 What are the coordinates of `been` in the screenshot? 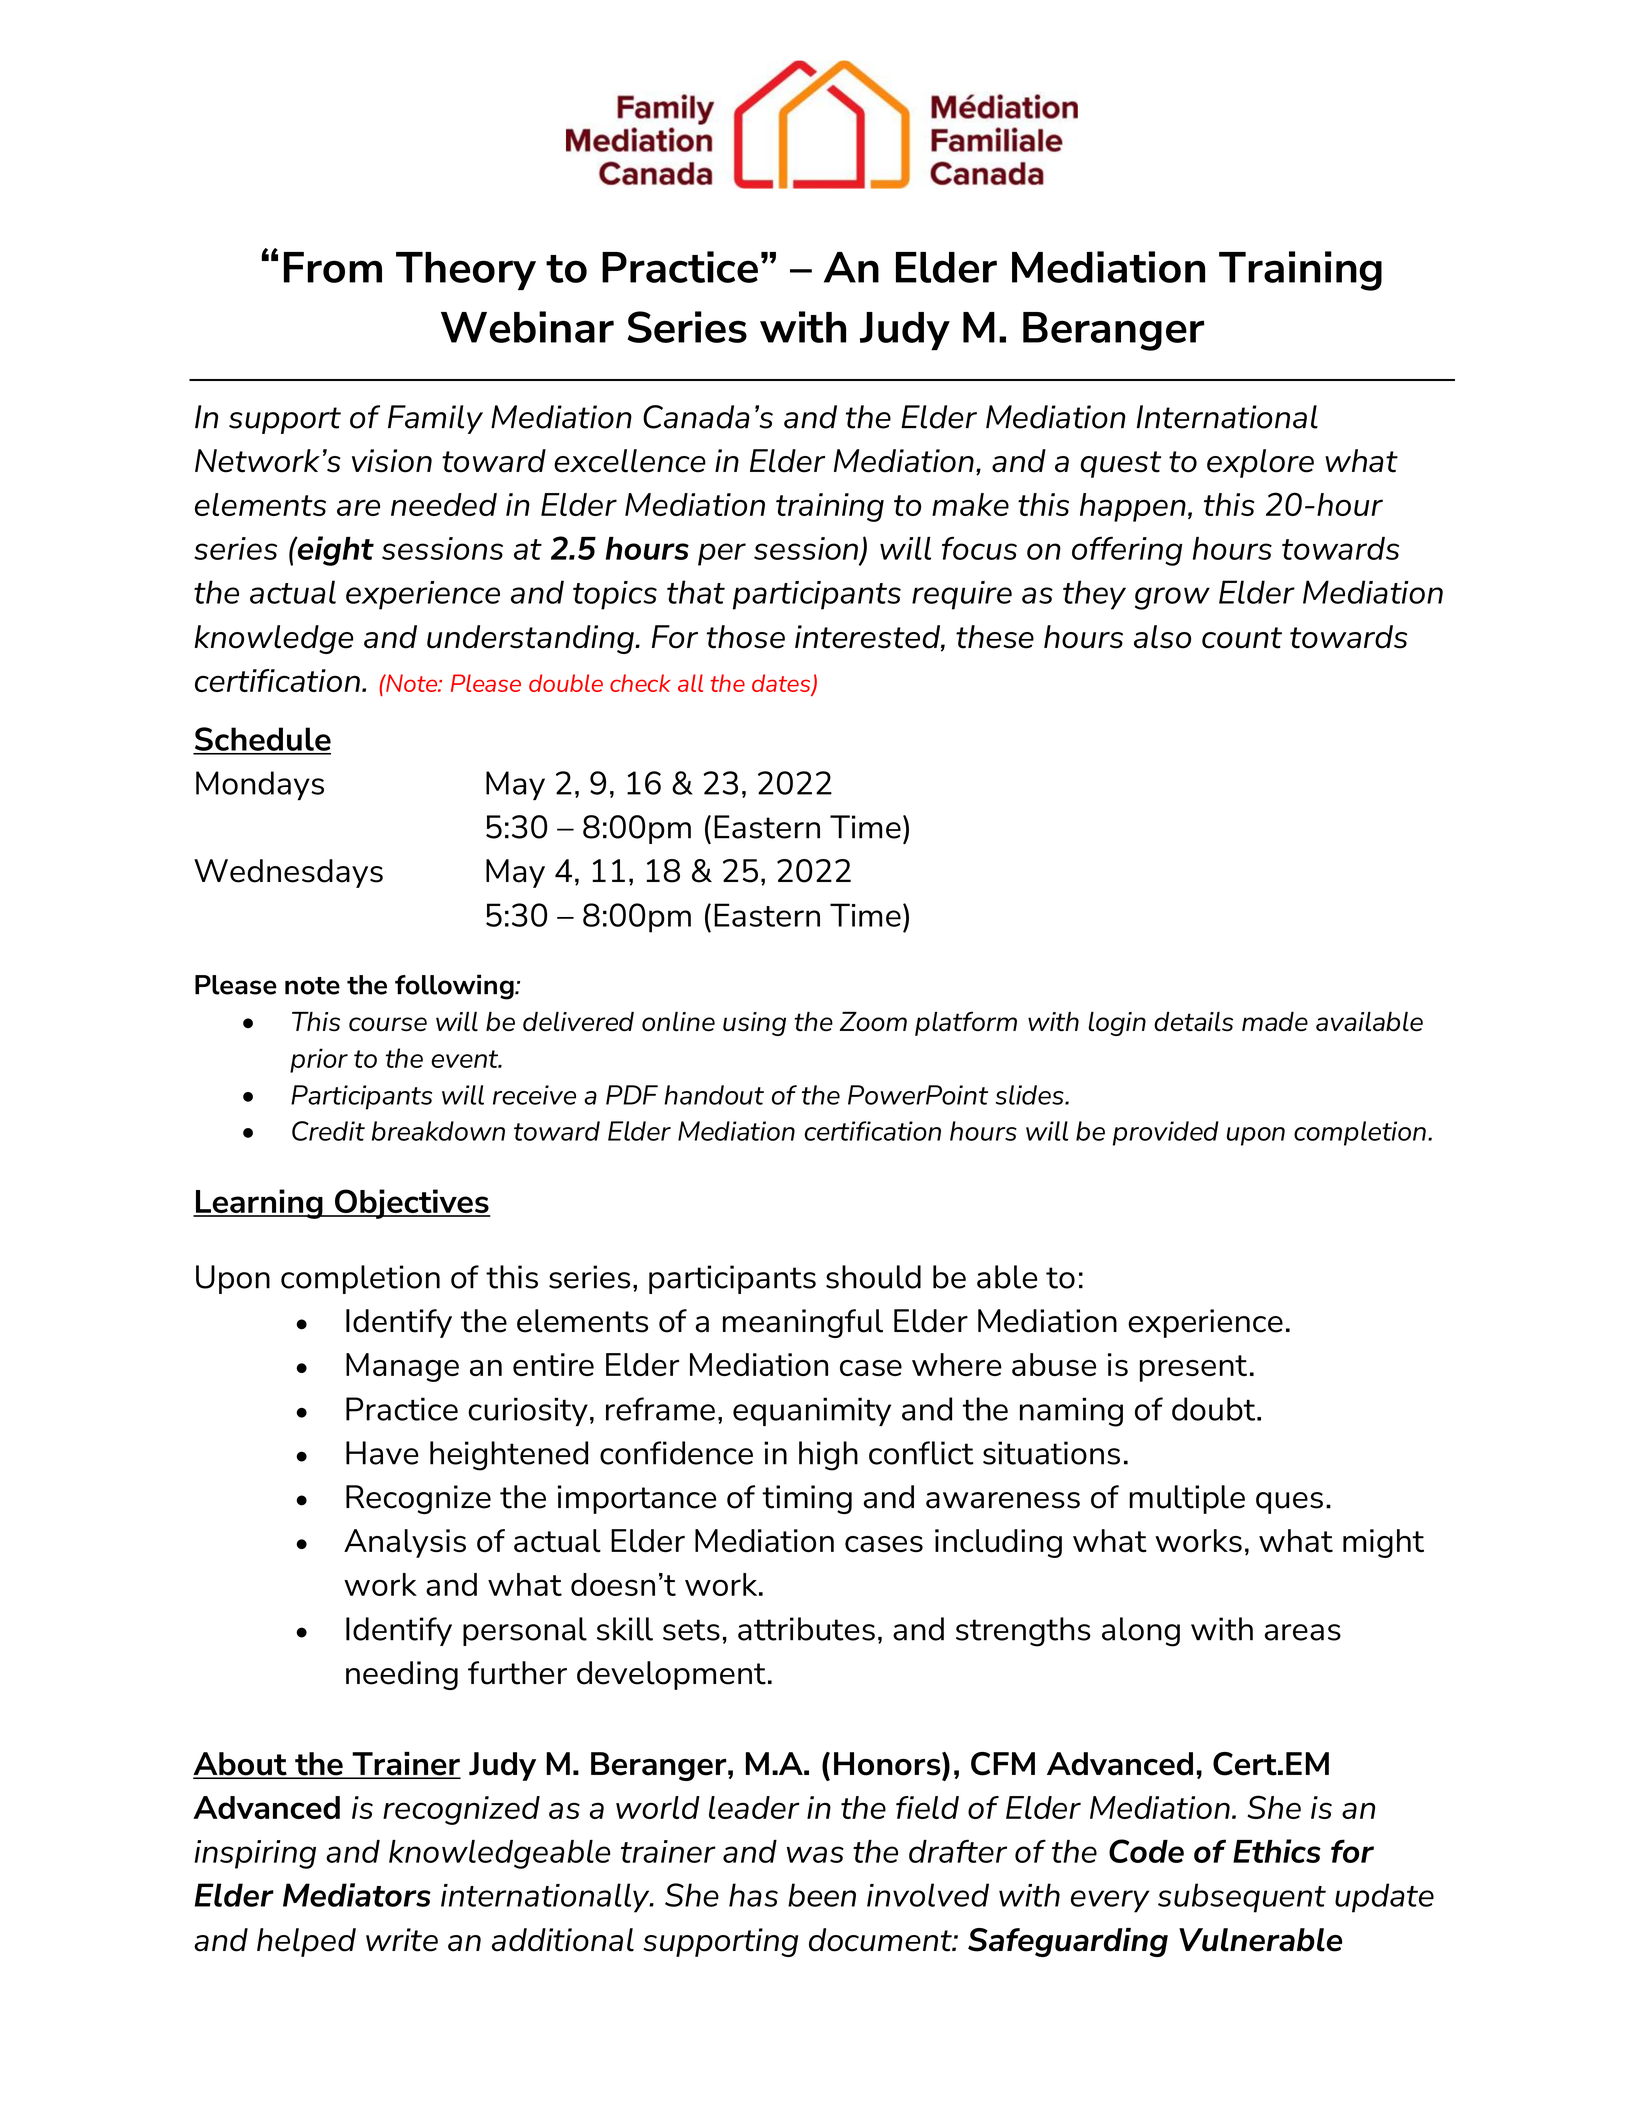 It's located at (822, 1895).
